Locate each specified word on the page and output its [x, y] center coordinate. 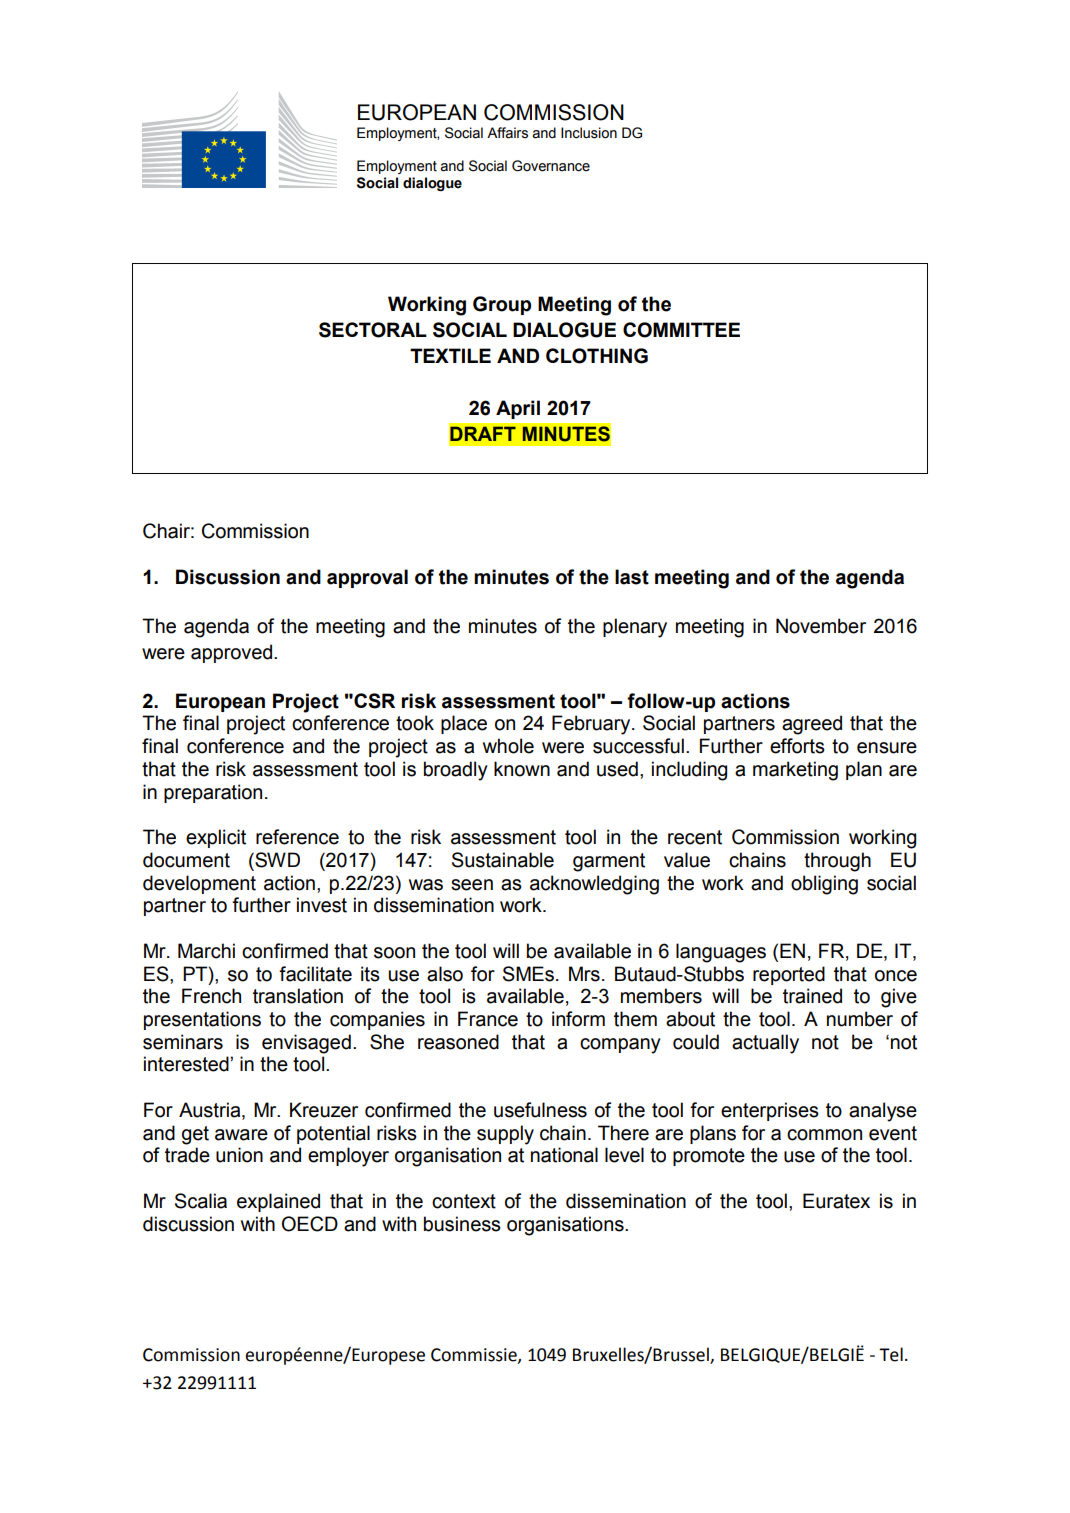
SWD [276, 860]
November [821, 626]
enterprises [770, 1111]
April [518, 409]
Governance [551, 166]
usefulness [540, 1110]
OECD [310, 1224]
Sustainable [503, 860]
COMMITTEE [681, 330]
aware [241, 1135]
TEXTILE [450, 355]
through [837, 862]
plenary [635, 628]
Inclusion [589, 133]
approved [233, 653]
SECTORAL [373, 330]
